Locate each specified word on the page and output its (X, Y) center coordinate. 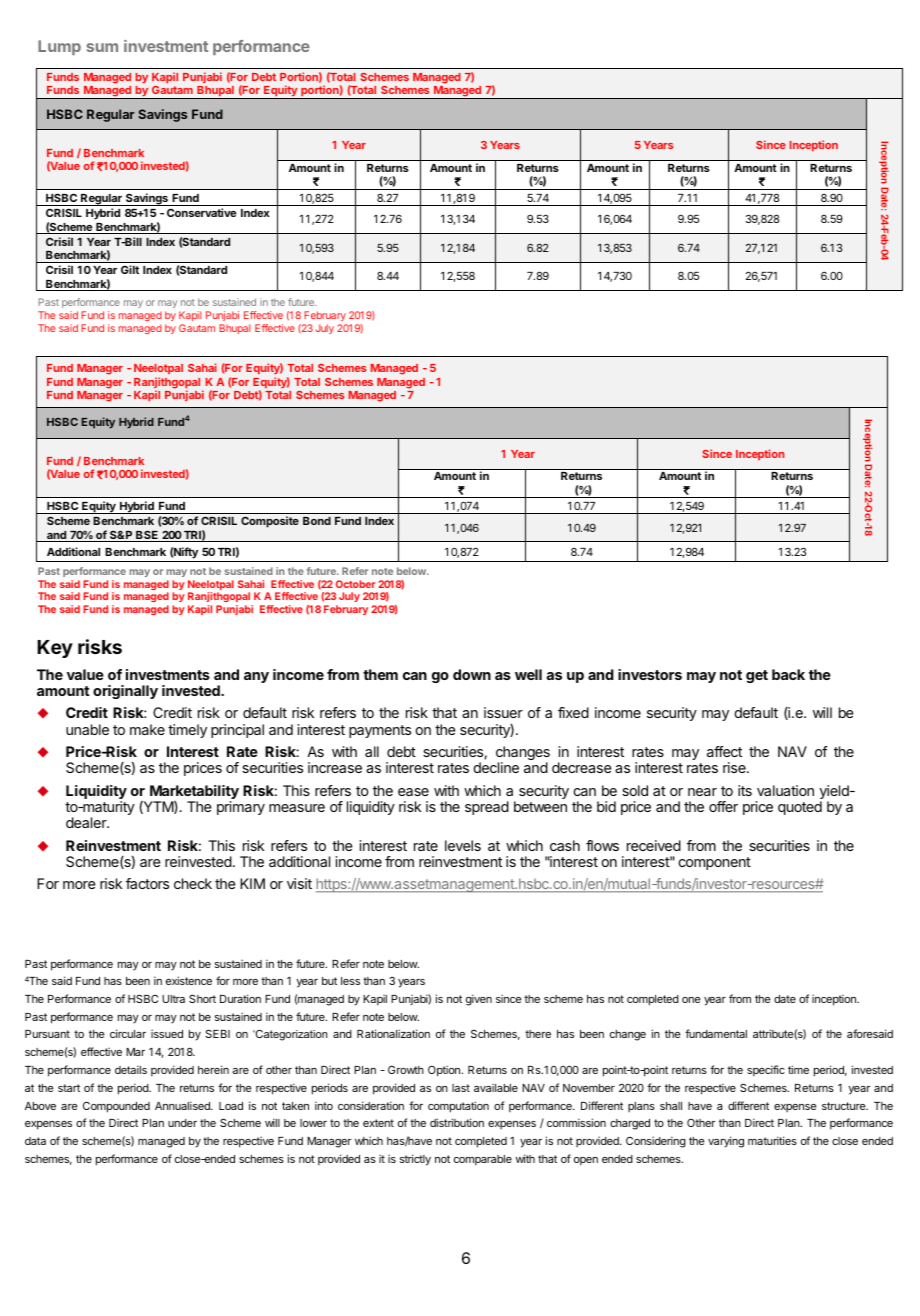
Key (55, 649)
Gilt (130, 269)
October (355, 584)
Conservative (202, 212)
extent (378, 1123)
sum (102, 47)
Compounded (116, 1107)
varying (726, 1142)
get (757, 676)
